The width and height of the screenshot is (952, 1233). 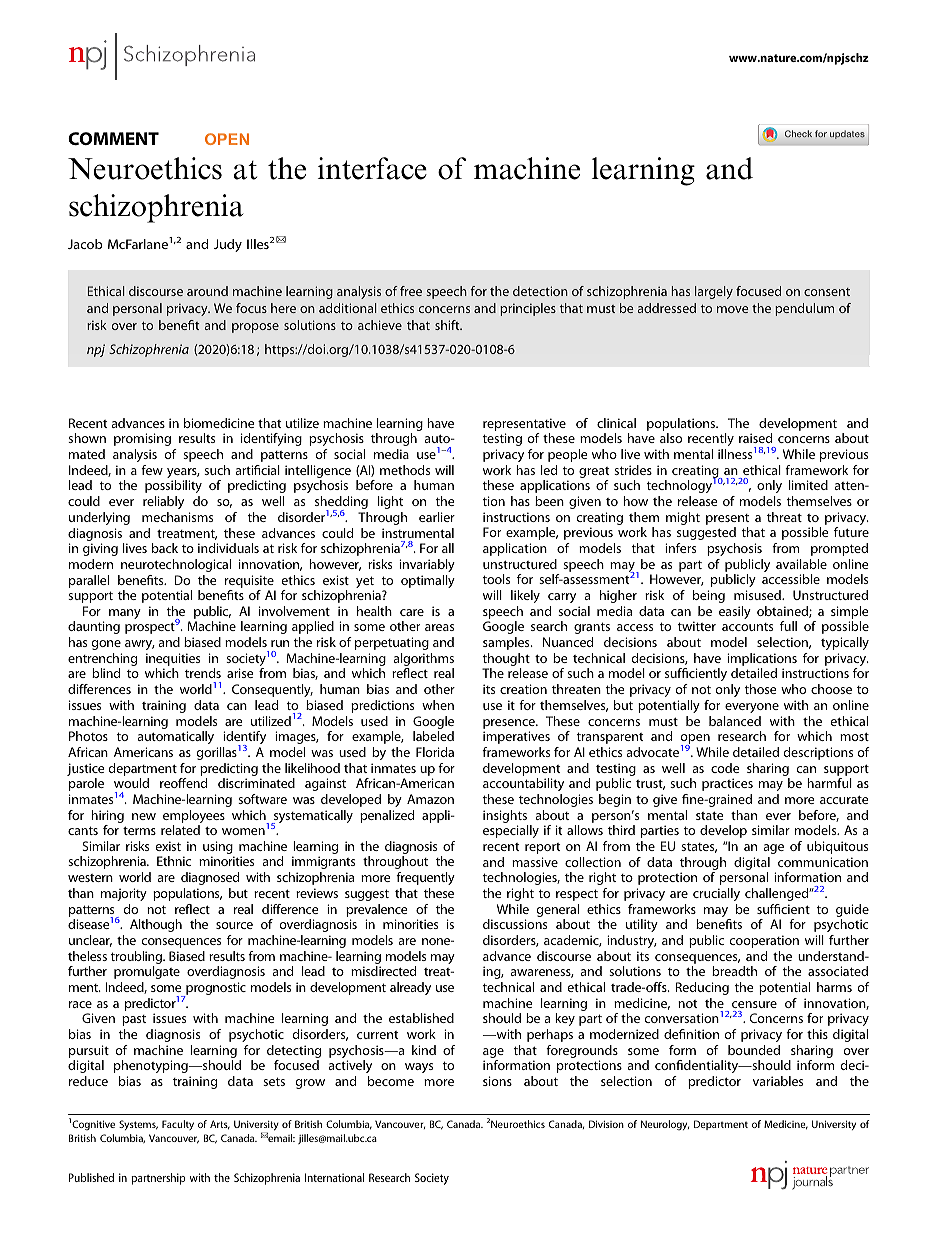 What do you see at coordinates (391, 1081) in the screenshot?
I see `become` at bounding box center [391, 1081].
